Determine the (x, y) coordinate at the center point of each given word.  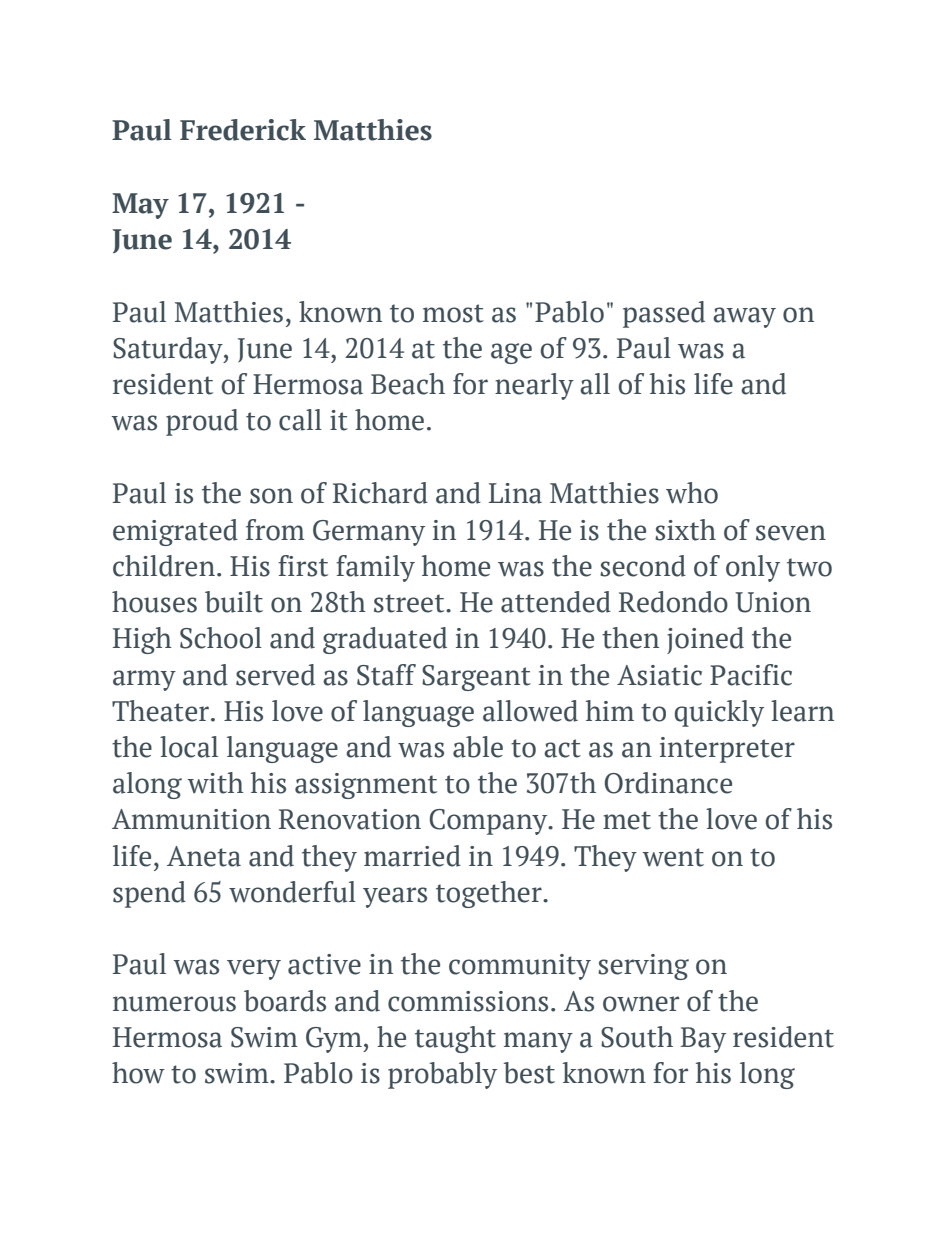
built (234, 602)
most (453, 313)
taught (455, 1039)
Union (773, 602)
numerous (174, 1004)
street (410, 603)
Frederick (243, 130)
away (744, 317)
